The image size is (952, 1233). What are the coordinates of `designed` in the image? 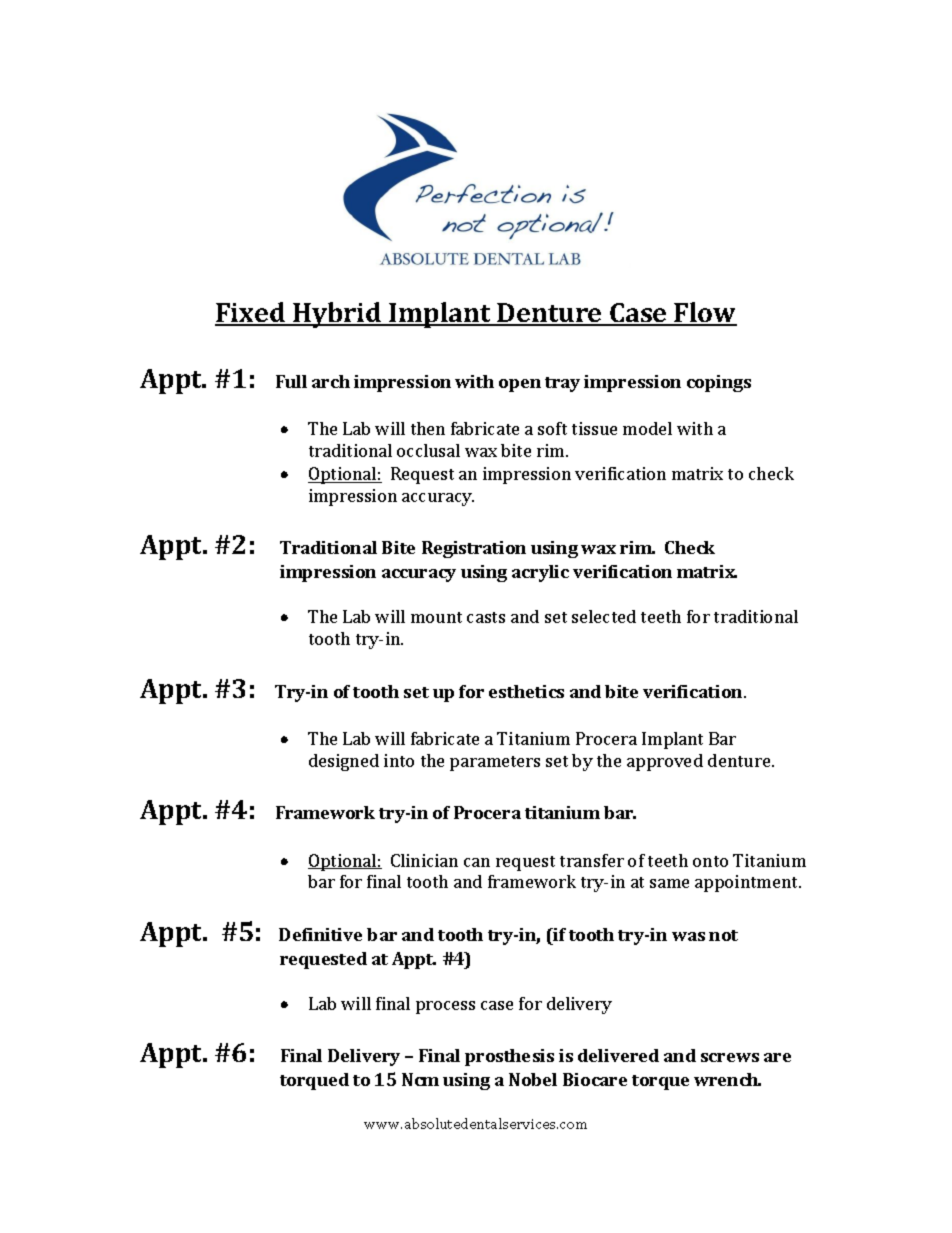 It's located at (344, 762).
